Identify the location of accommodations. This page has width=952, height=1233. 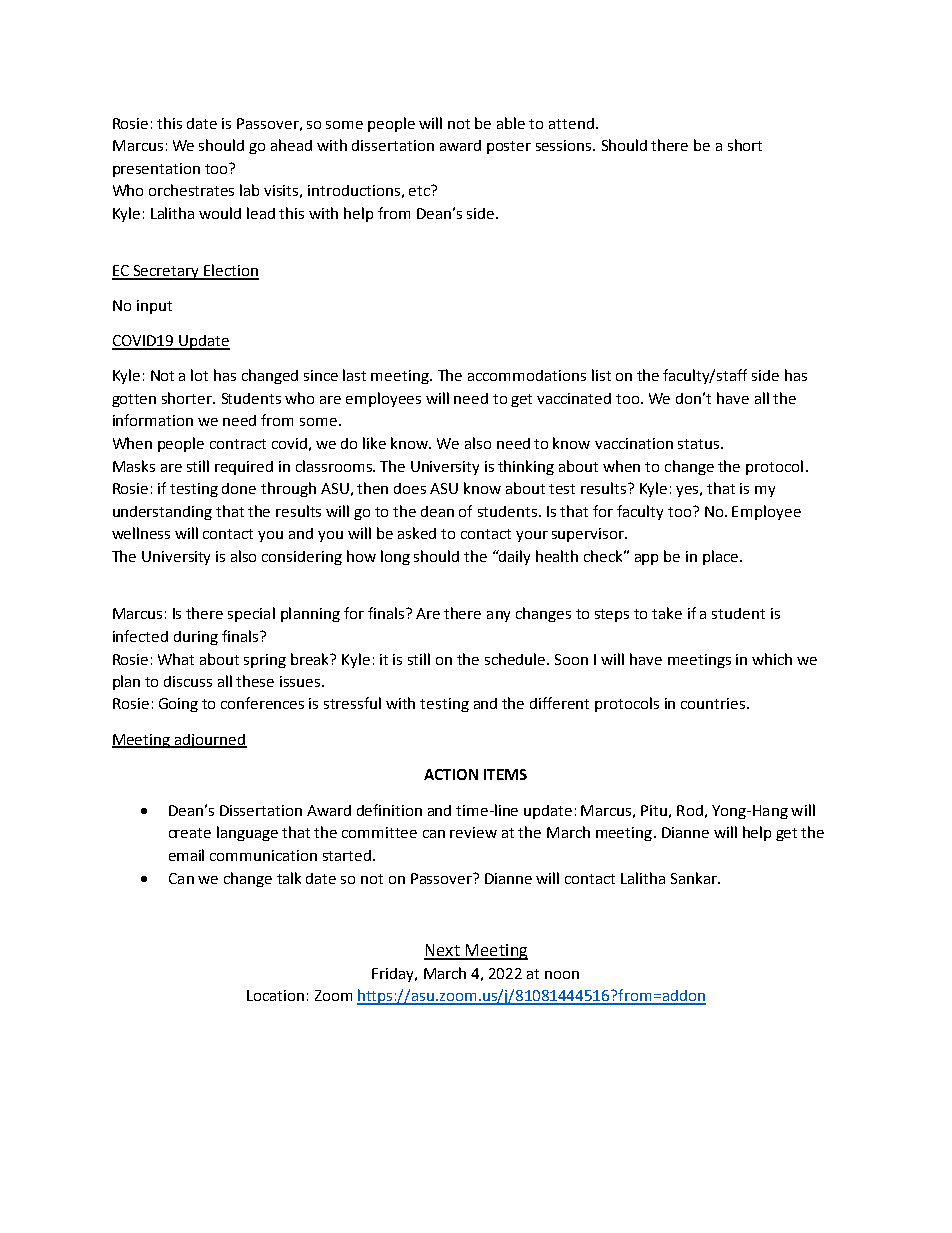
(527, 375).
